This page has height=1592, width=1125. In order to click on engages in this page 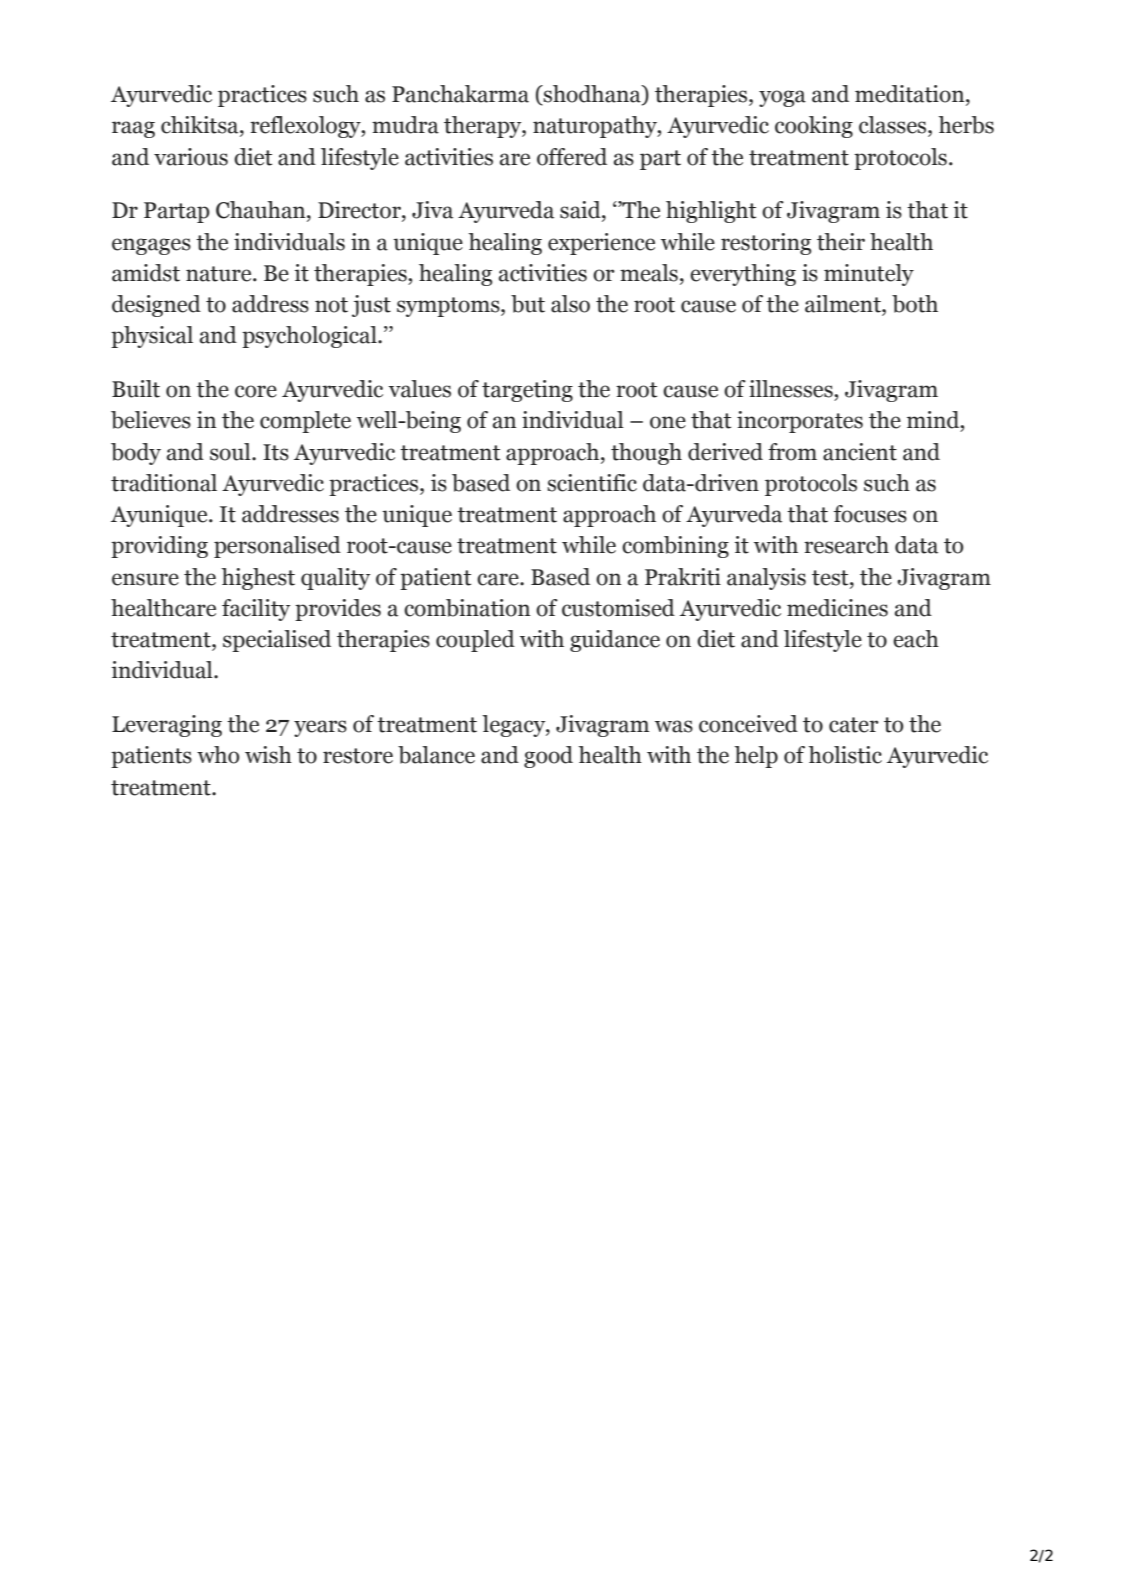, I will do `click(151, 246)`.
